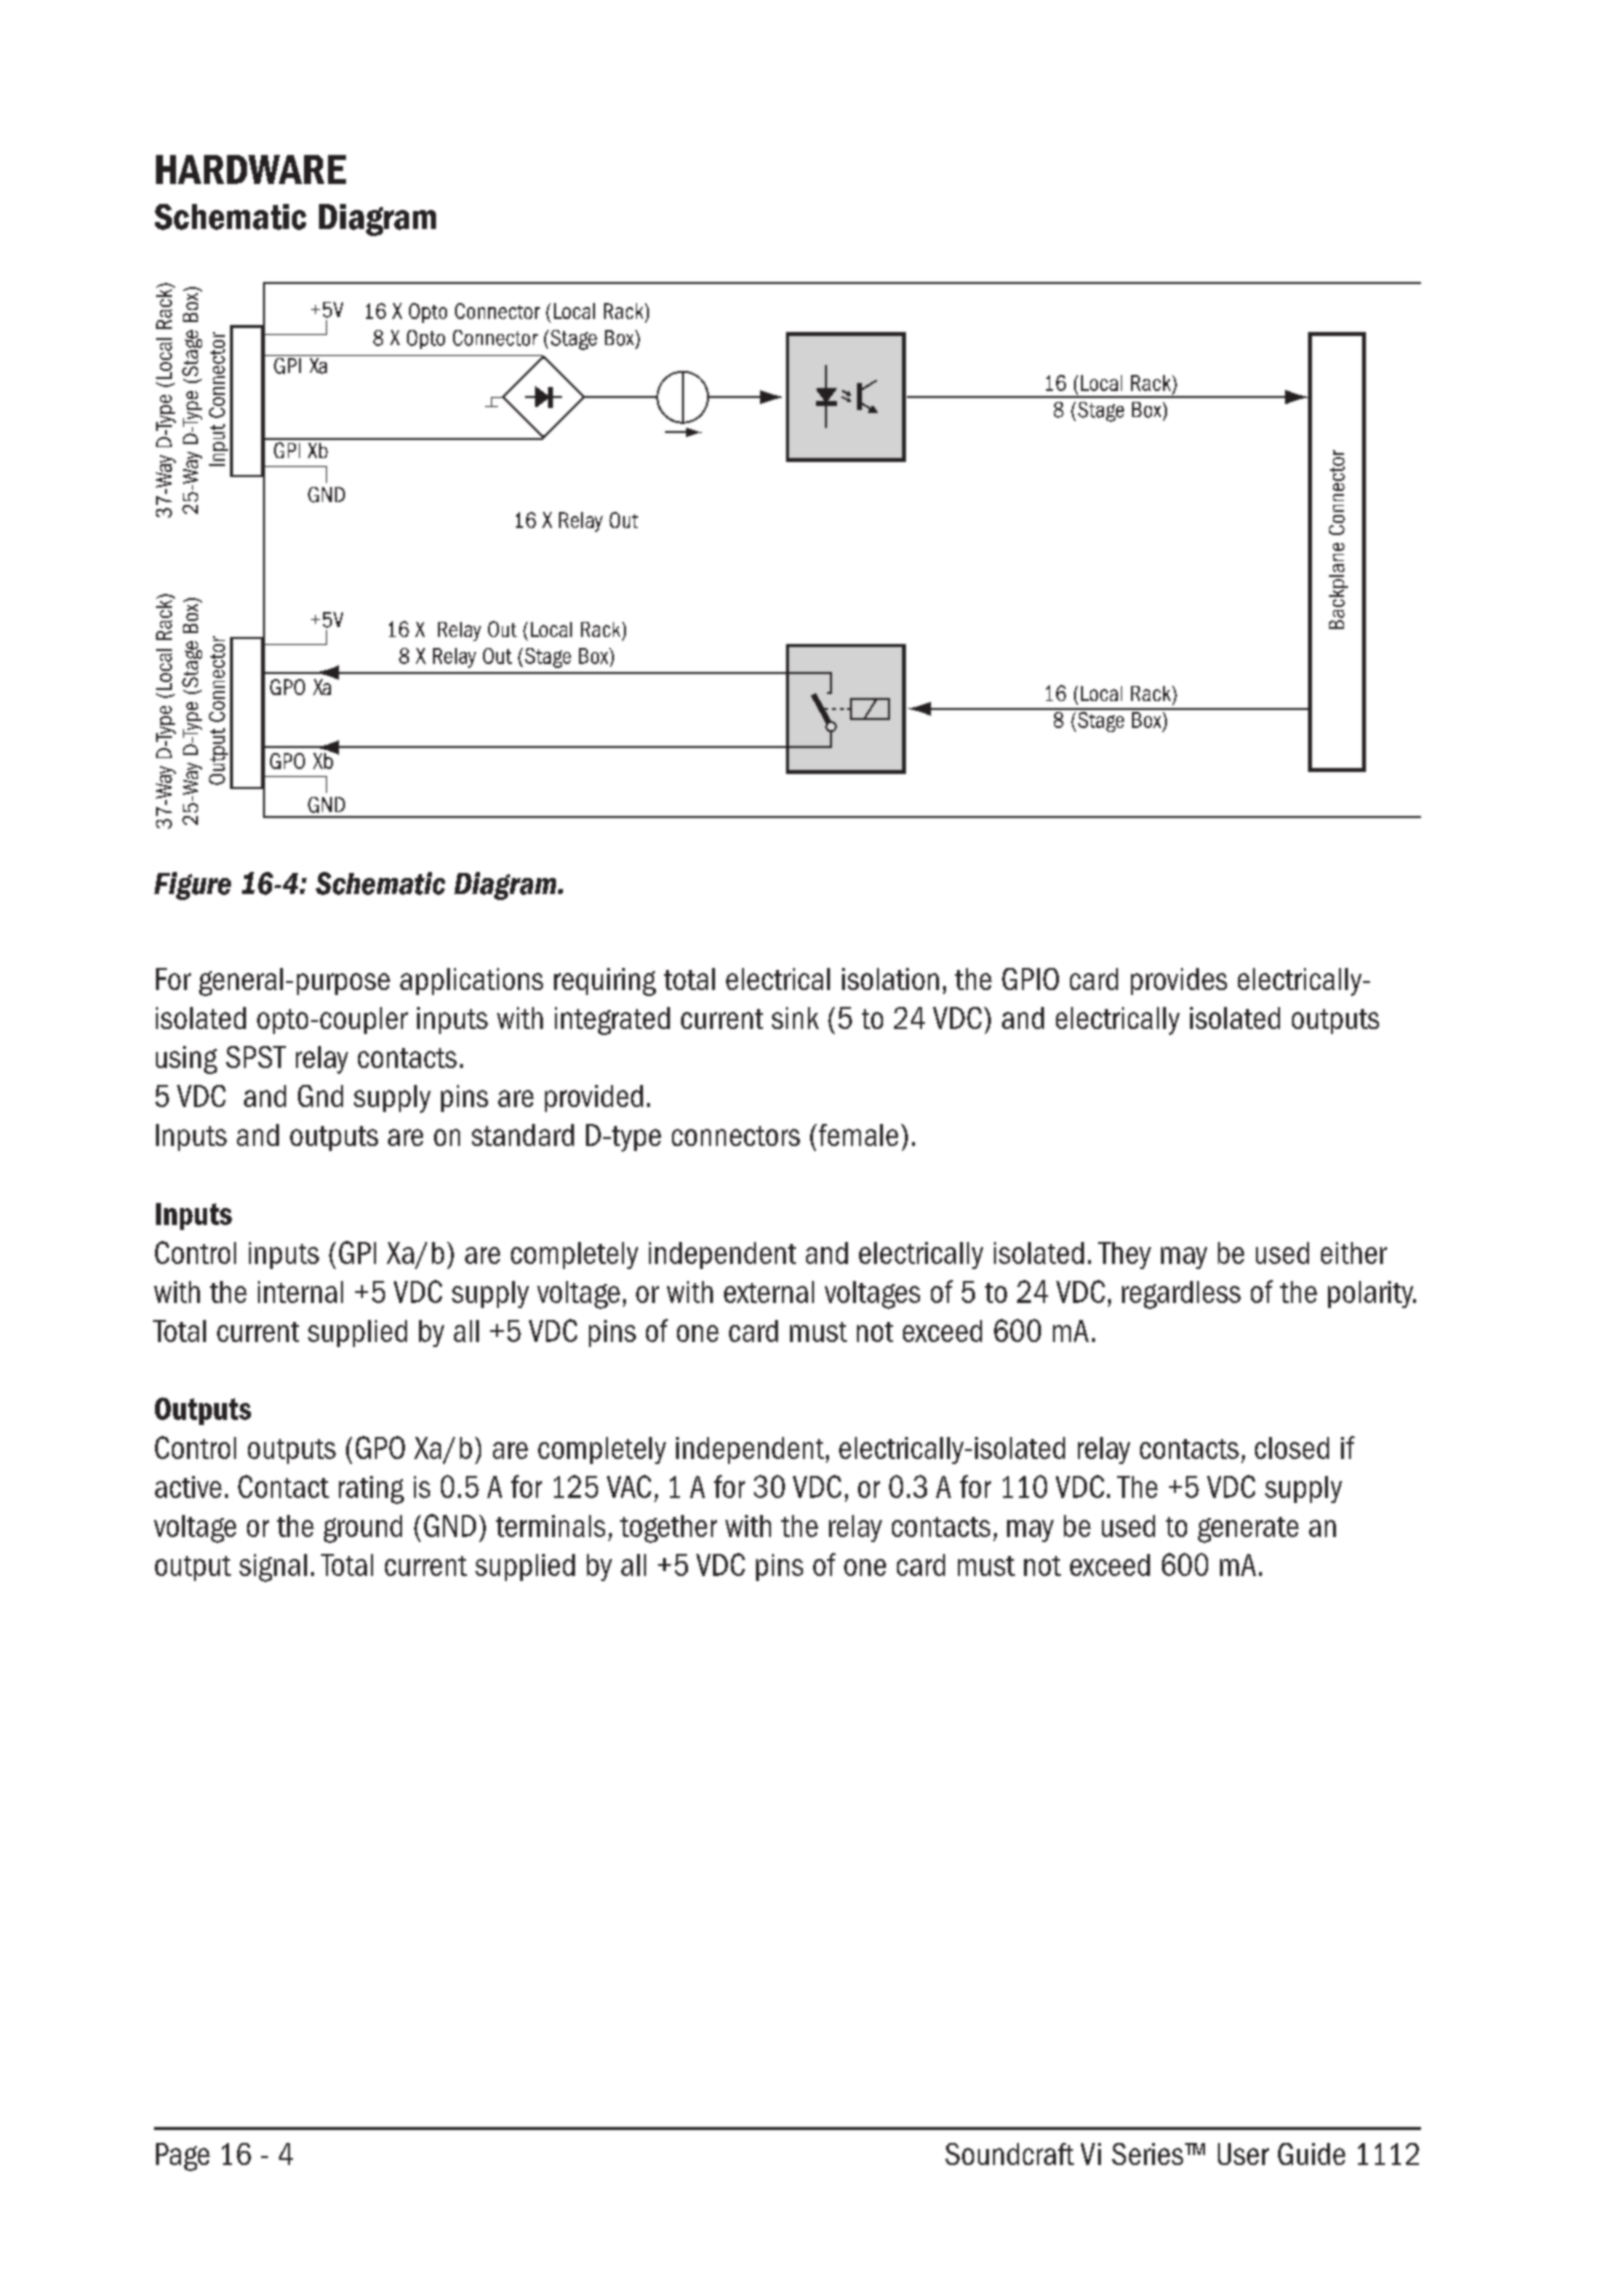 The height and width of the screenshot is (2281, 1613). Describe the element at coordinates (890, 979) in the screenshot. I see `isolation` at that location.
